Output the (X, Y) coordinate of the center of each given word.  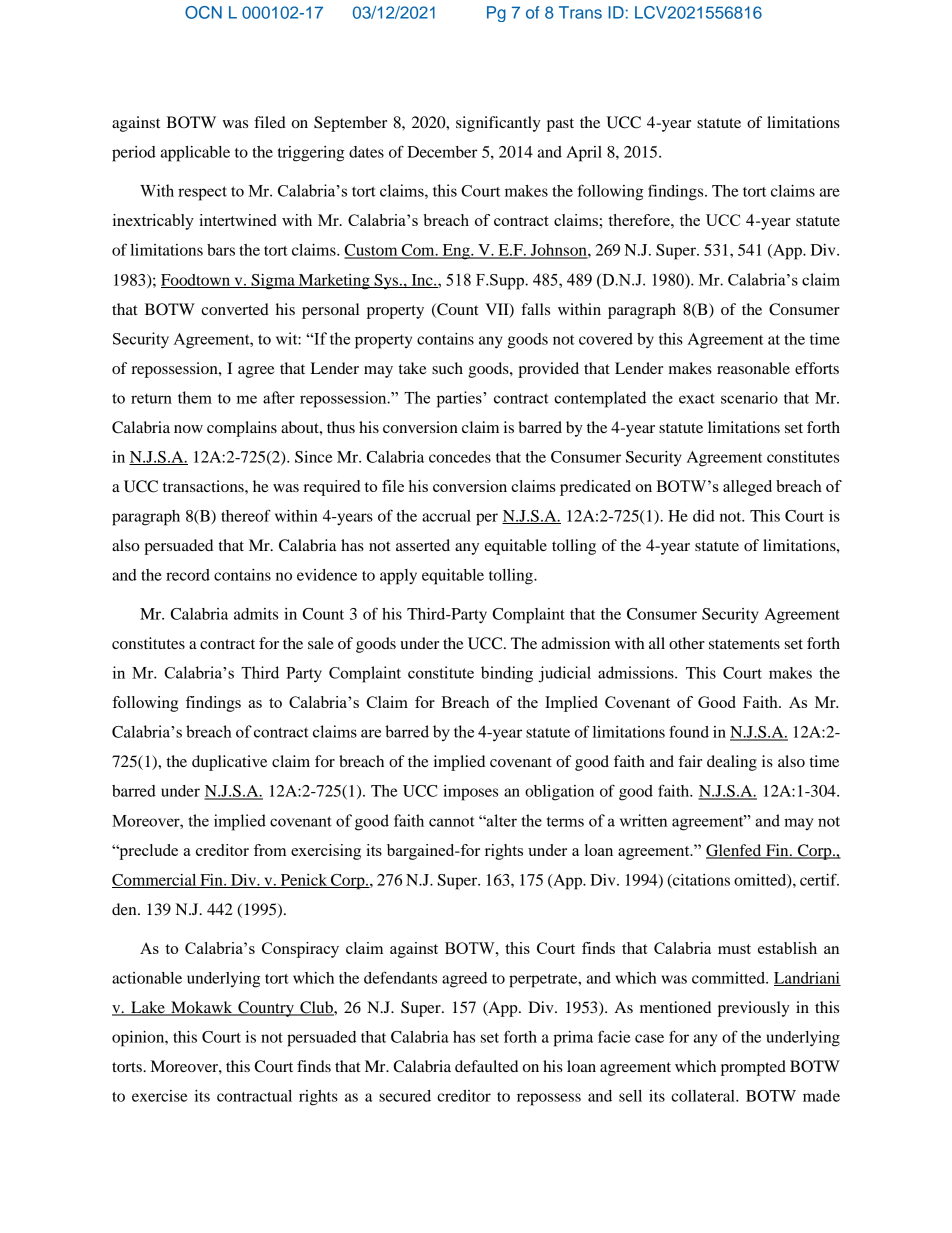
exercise (159, 1096)
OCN (203, 12)
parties (460, 399)
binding (507, 674)
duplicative (229, 763)
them (195, 397)
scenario (749, 398)
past (560, 125)
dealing (732, 763)
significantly (498, 124)
